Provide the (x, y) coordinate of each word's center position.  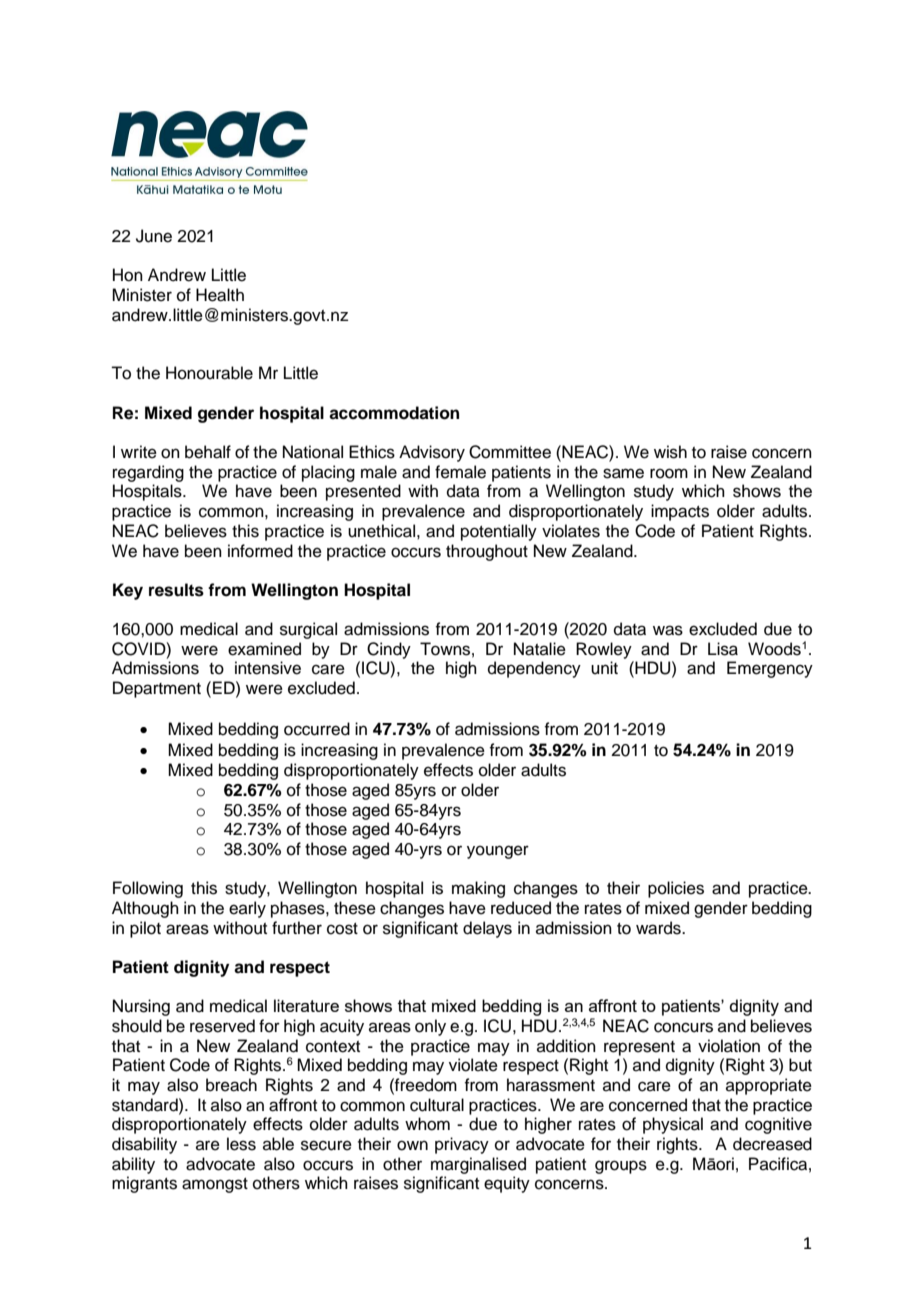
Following (148, 889)
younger (498, 852)
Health (220, 295)
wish (670, 452)
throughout (487, 552)
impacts (680, 512)
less (241, 1144)
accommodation (394, 413)
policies (676, 889)
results (176, 590)
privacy (462, 1145)
